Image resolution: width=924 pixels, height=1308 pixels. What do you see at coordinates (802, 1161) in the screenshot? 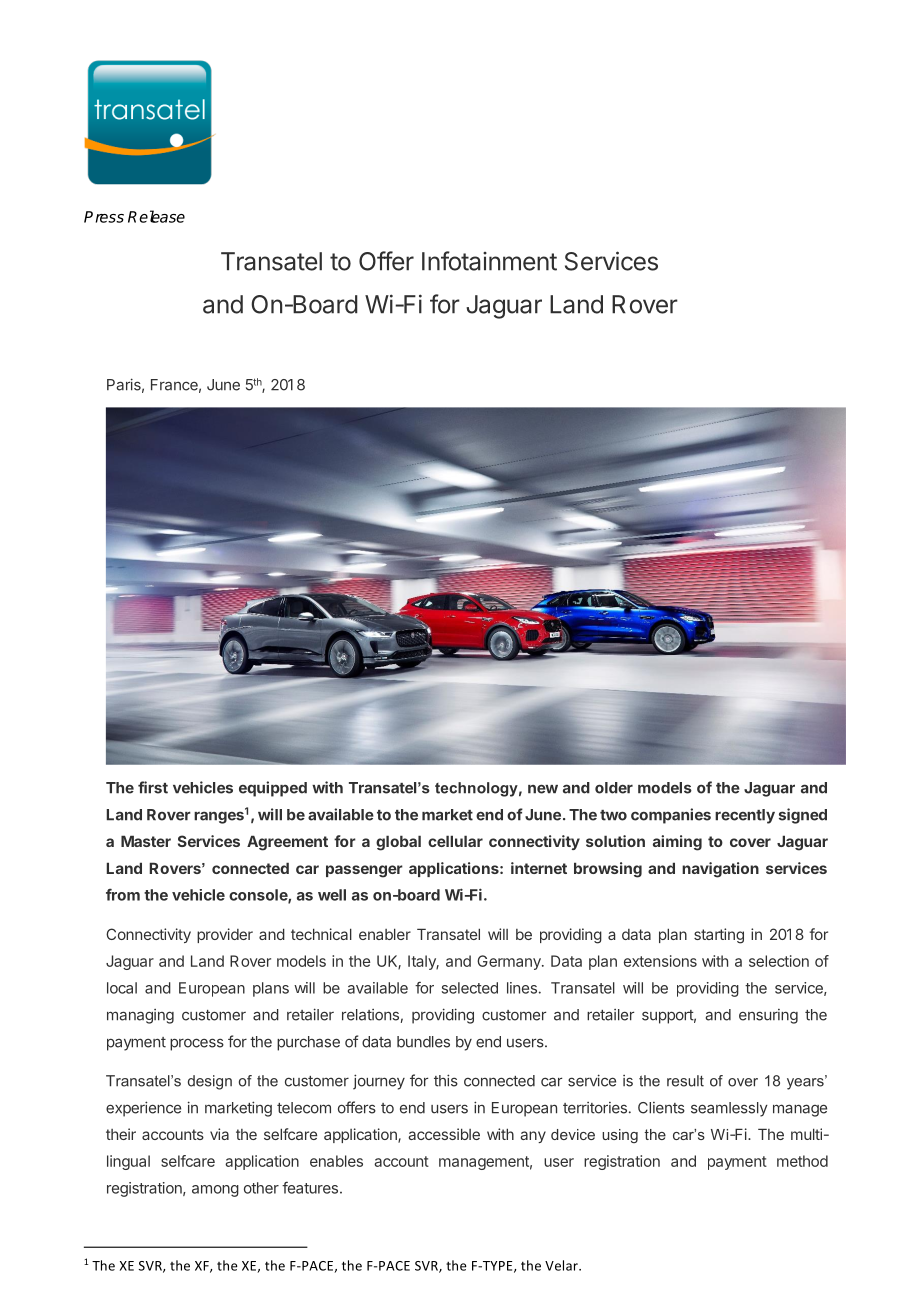
I see `method` at bounding box center [802, 1161].
